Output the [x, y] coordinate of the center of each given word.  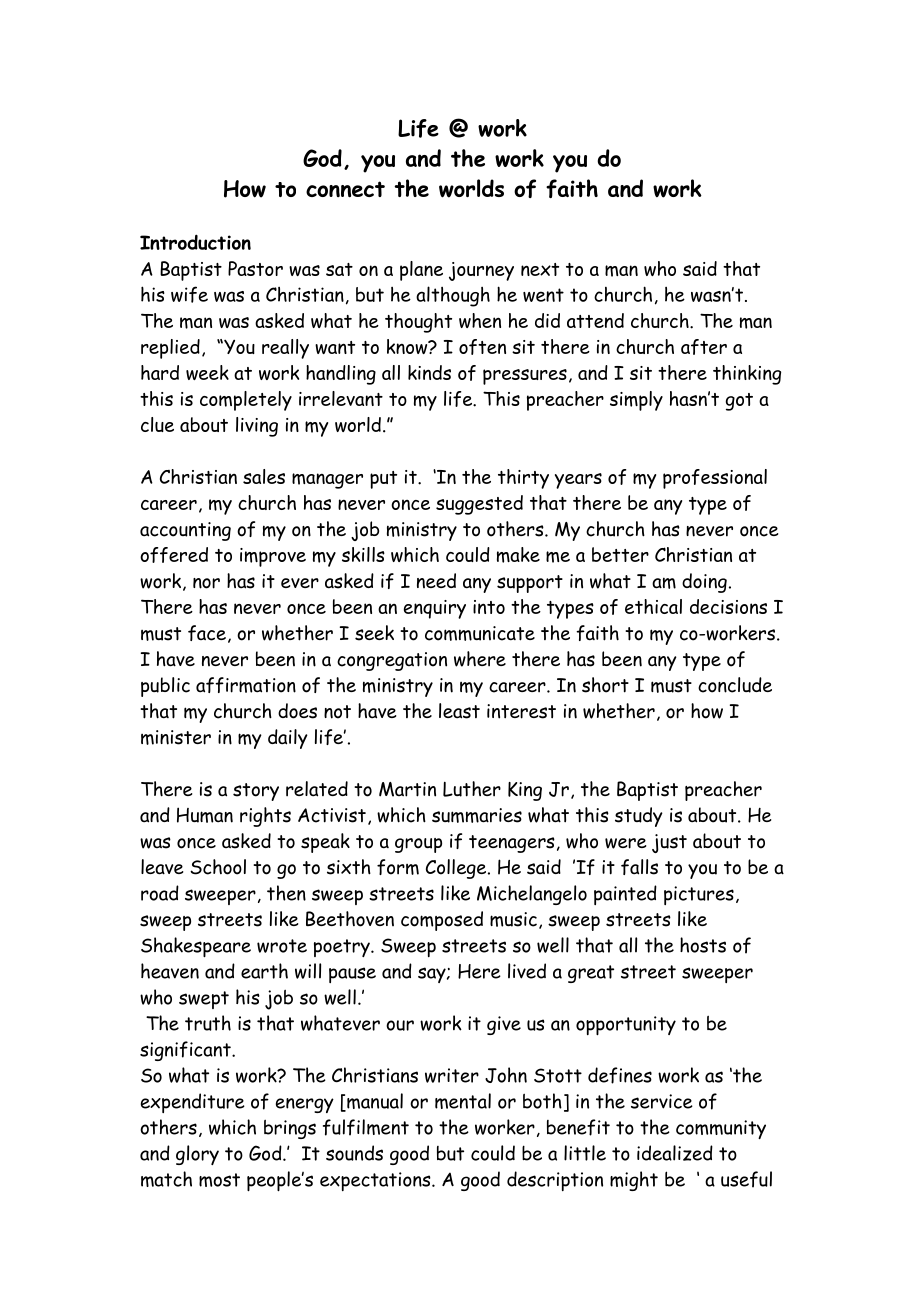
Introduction [195, 242]
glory [197, 1155]
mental [463, 1101]
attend [595, 320]
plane [421, 271]
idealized [675, 1153]
